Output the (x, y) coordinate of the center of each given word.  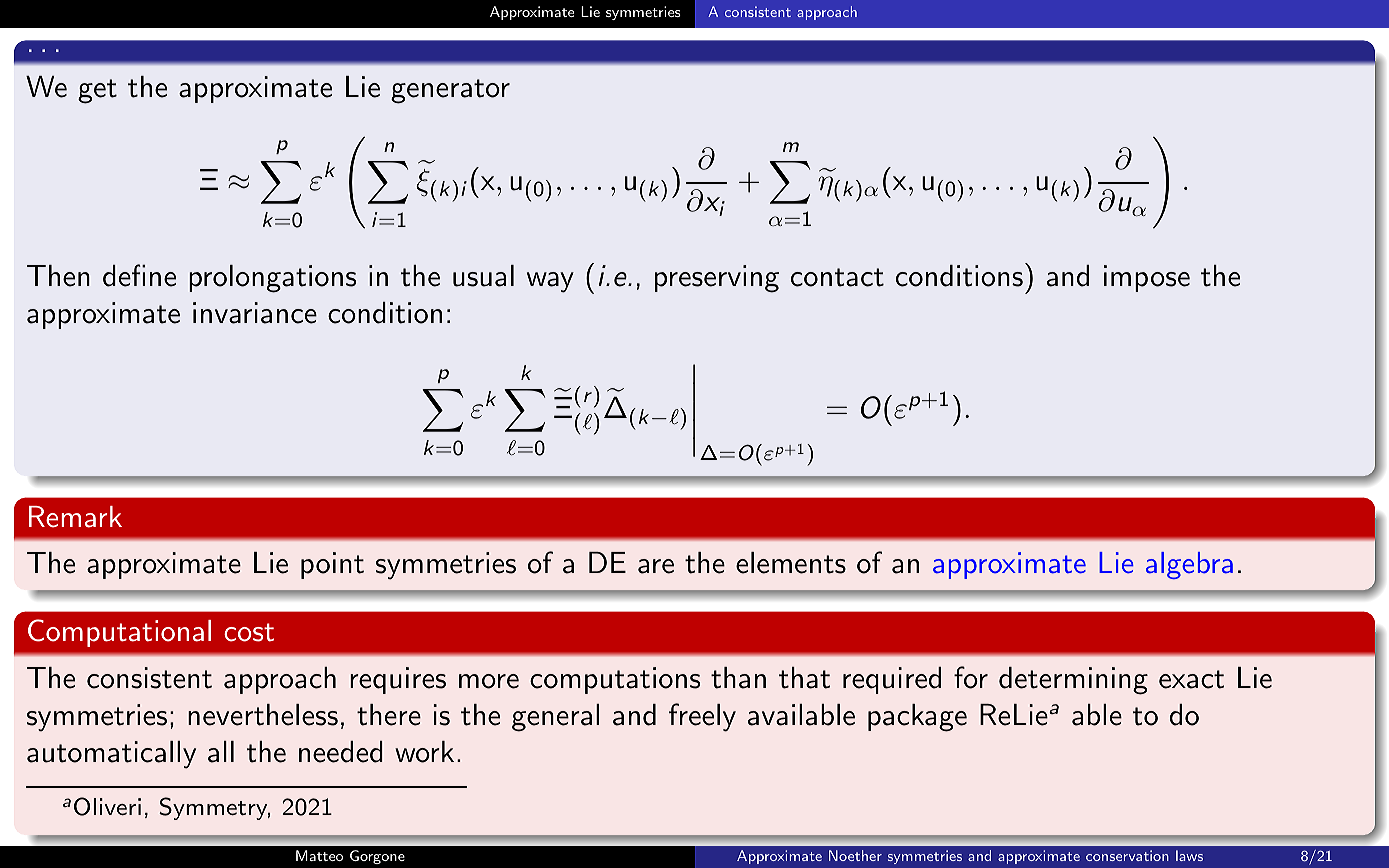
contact (837, 277)
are (656, 566)
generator (450, 91)
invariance (255, 313)
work (424, 752)
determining (1073, 681)
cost (249, 632)
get (97, 91)
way (550, 282)
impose (1147, 278)
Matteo (319, 855)
